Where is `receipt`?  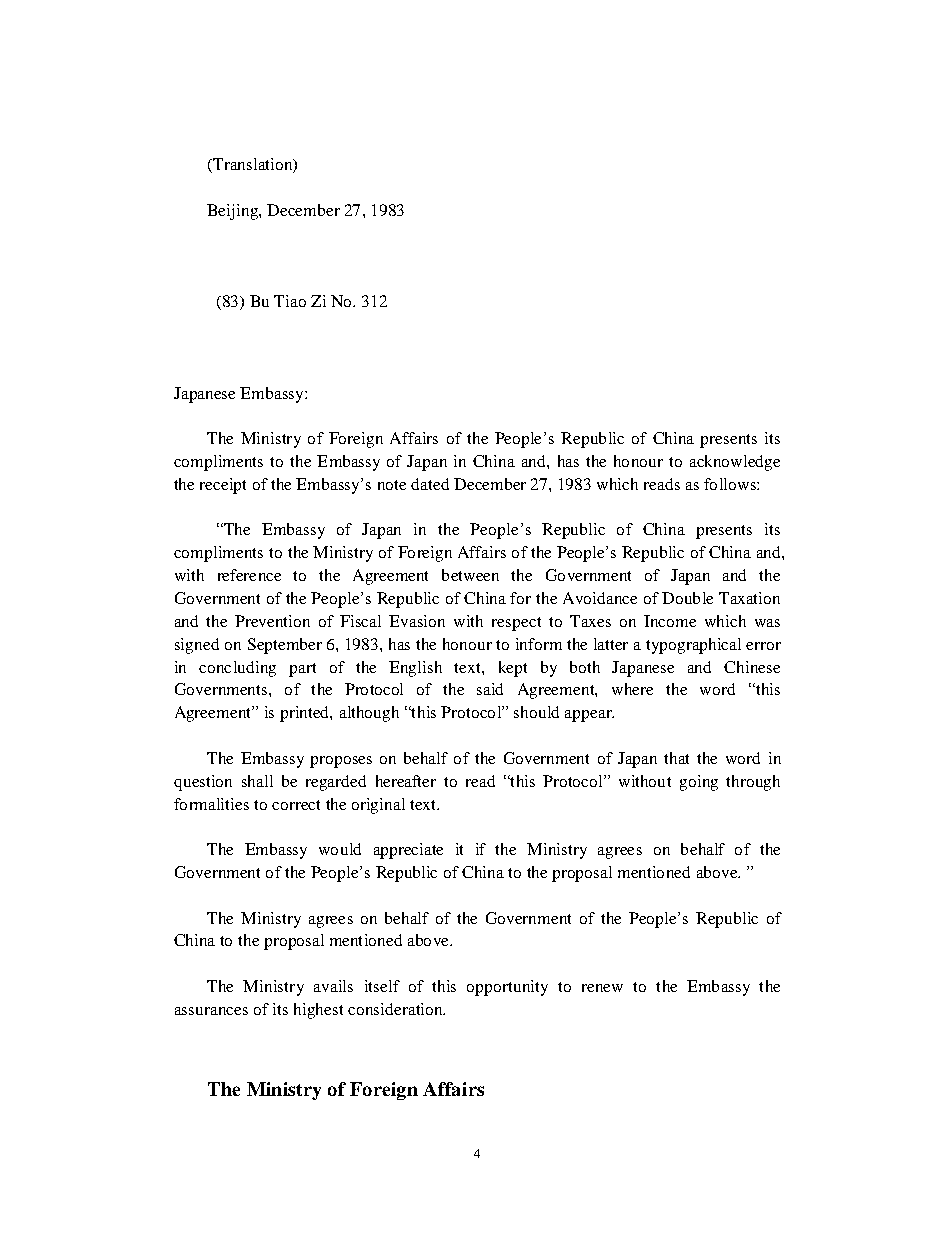 receipt is located at coordinates (223, 486).
